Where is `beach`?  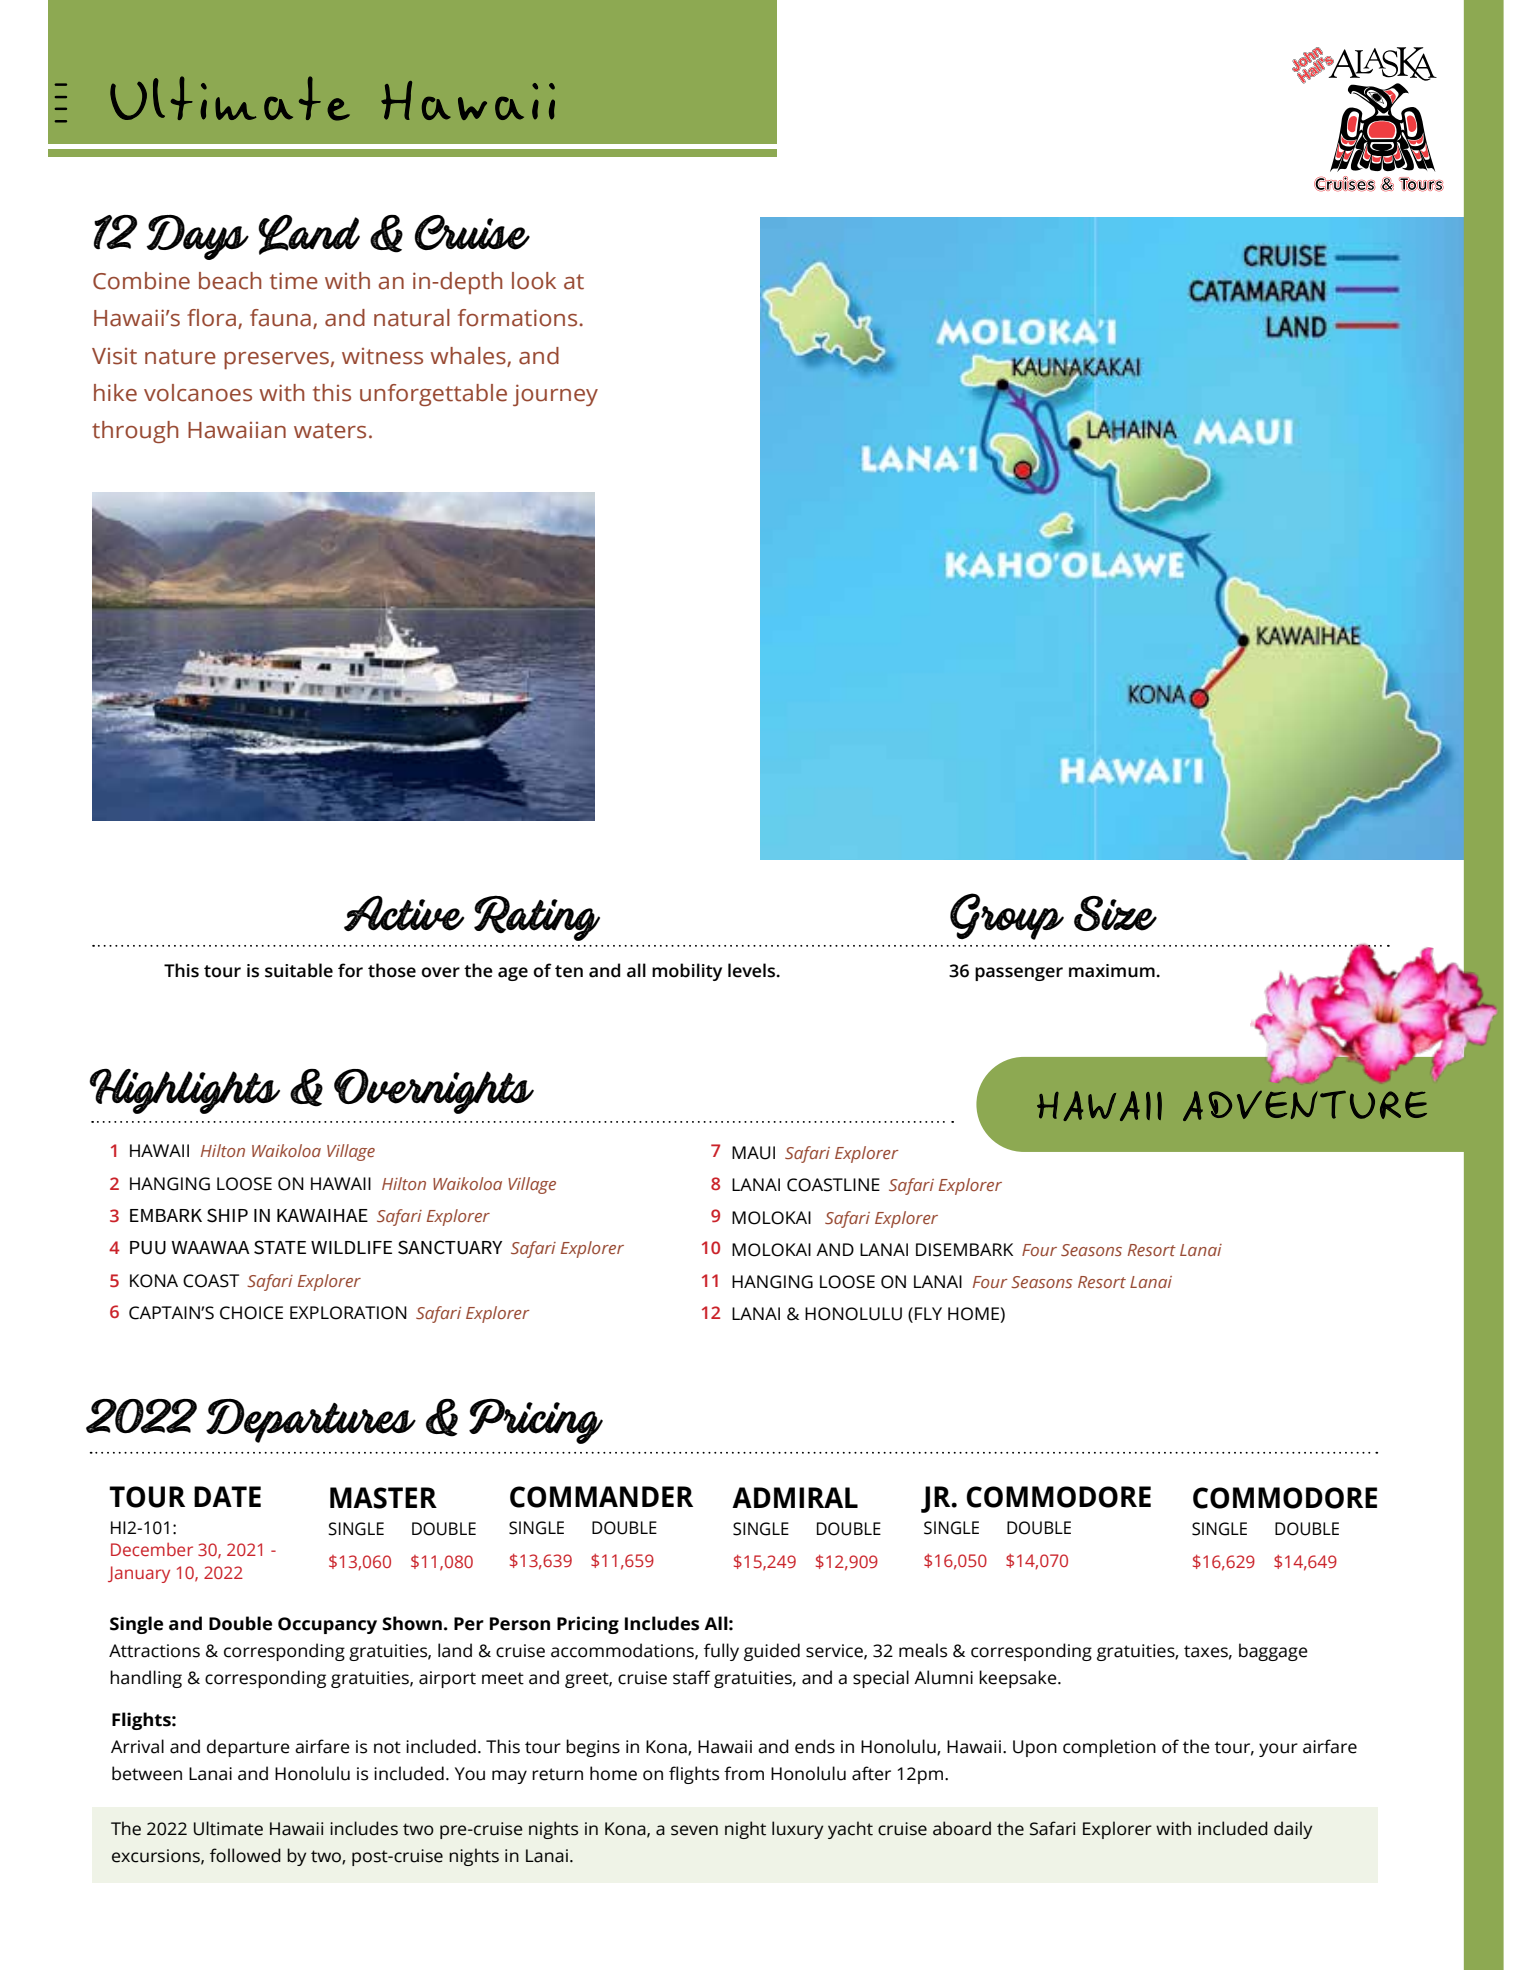 beach is located at coordinates (230, 281).
